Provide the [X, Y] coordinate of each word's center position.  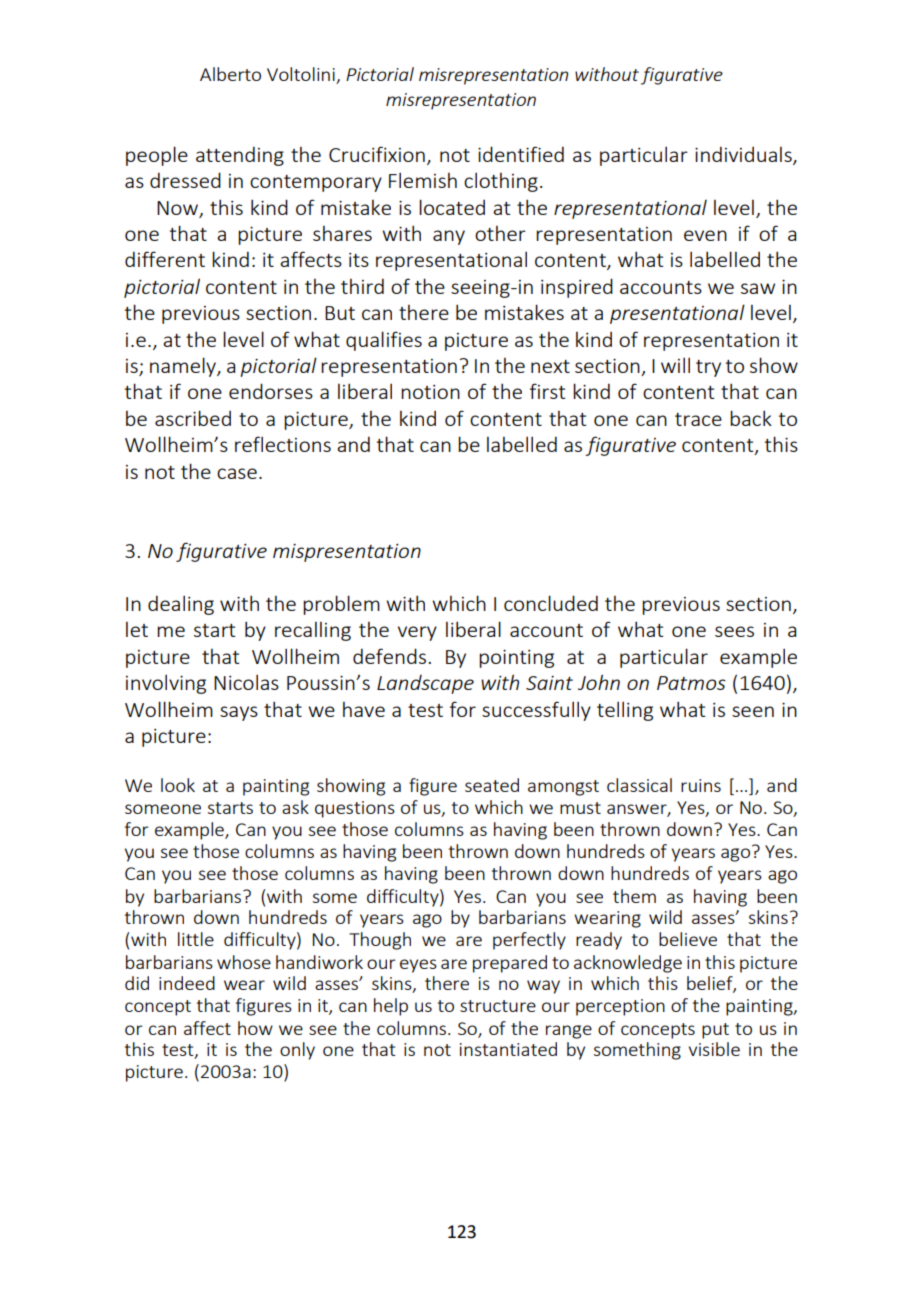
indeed [187, 983]
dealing [181, 605]
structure [498, 1006]
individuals [744, 155]
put [715, 1031]
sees [734, 631]
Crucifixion [377, 154]
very [417, 633]
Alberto [230, 74]
